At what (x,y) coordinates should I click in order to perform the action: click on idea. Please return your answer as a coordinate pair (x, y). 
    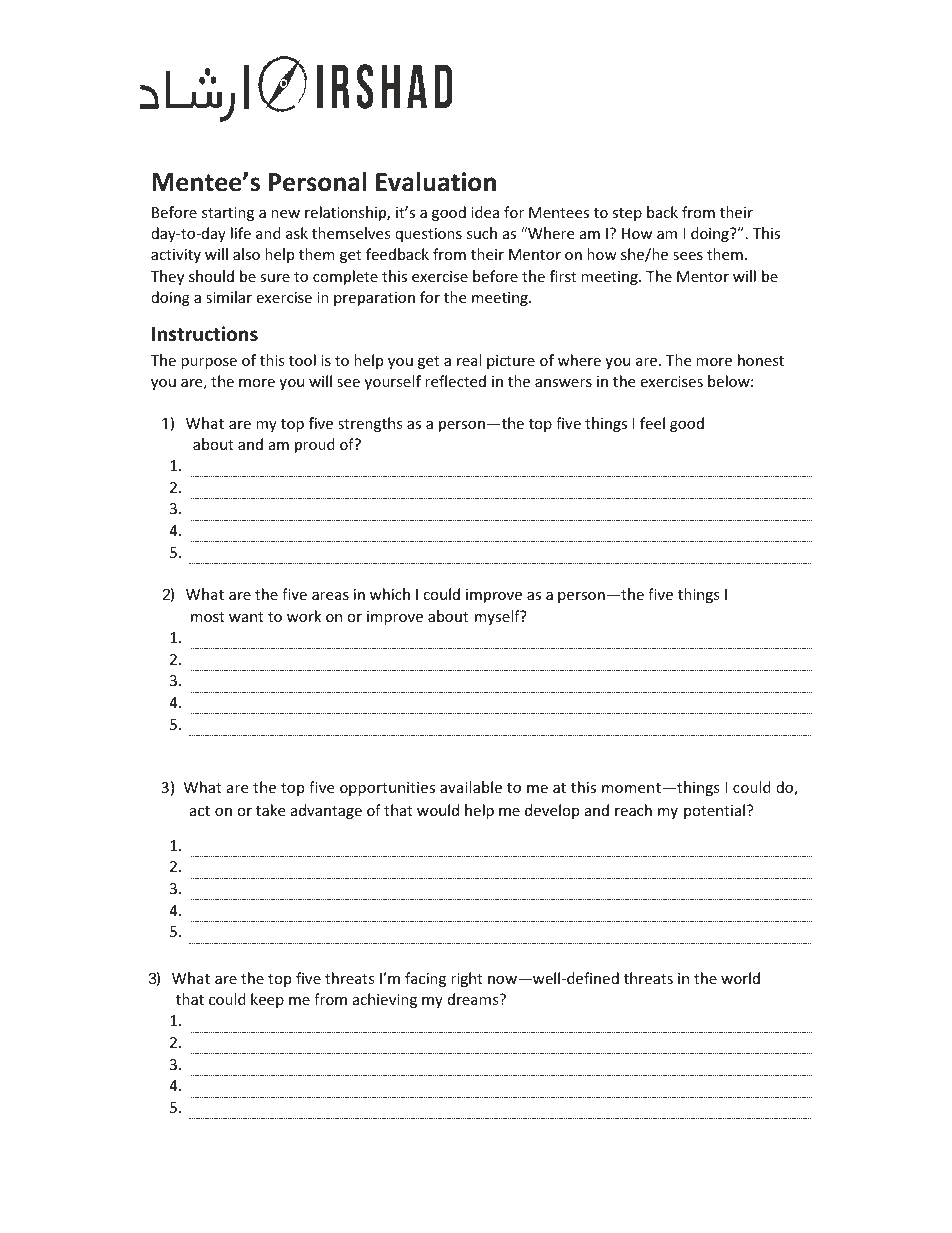
    Looking at the image, I should click on (485, 212).
